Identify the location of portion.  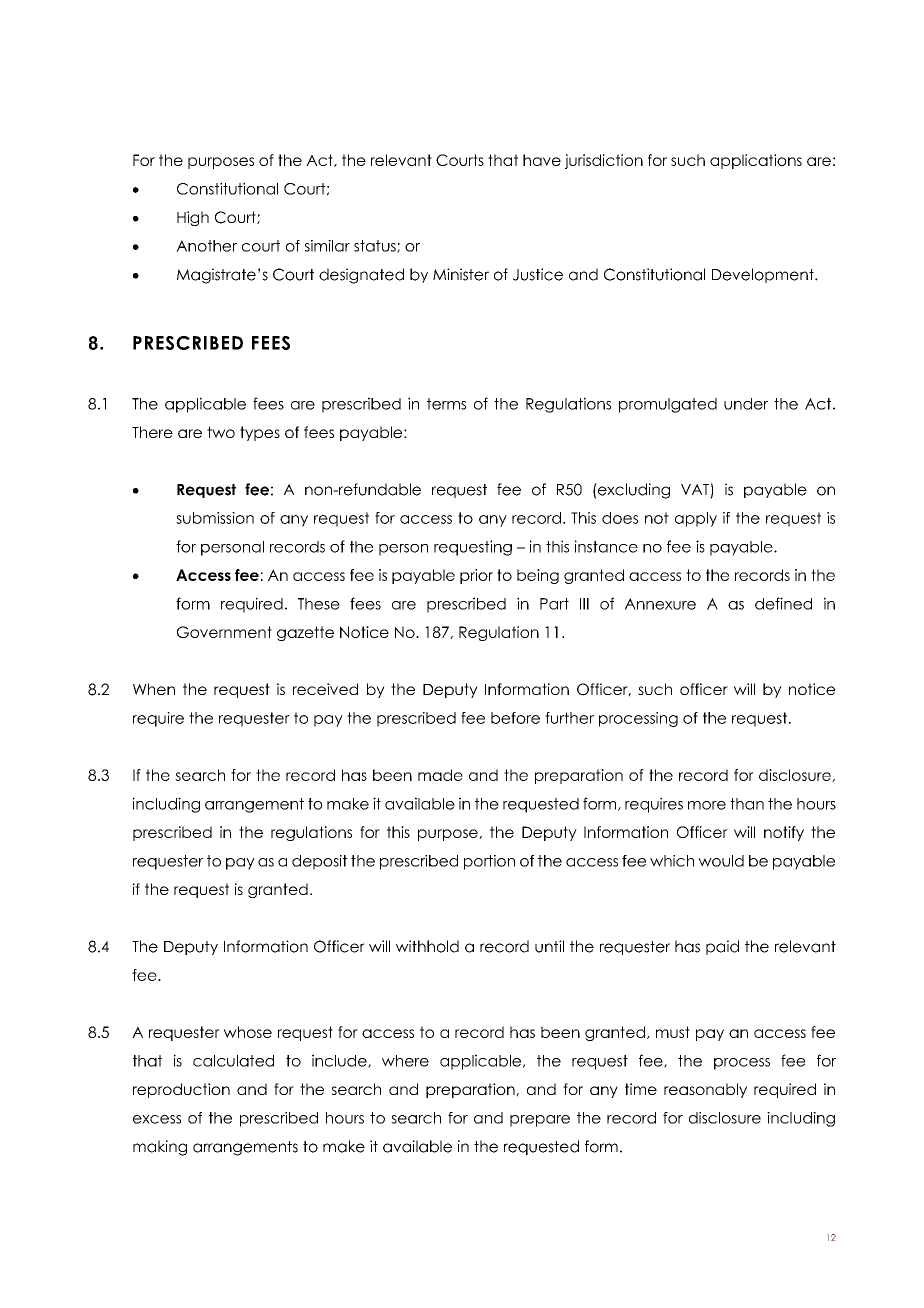
(489, 862).
